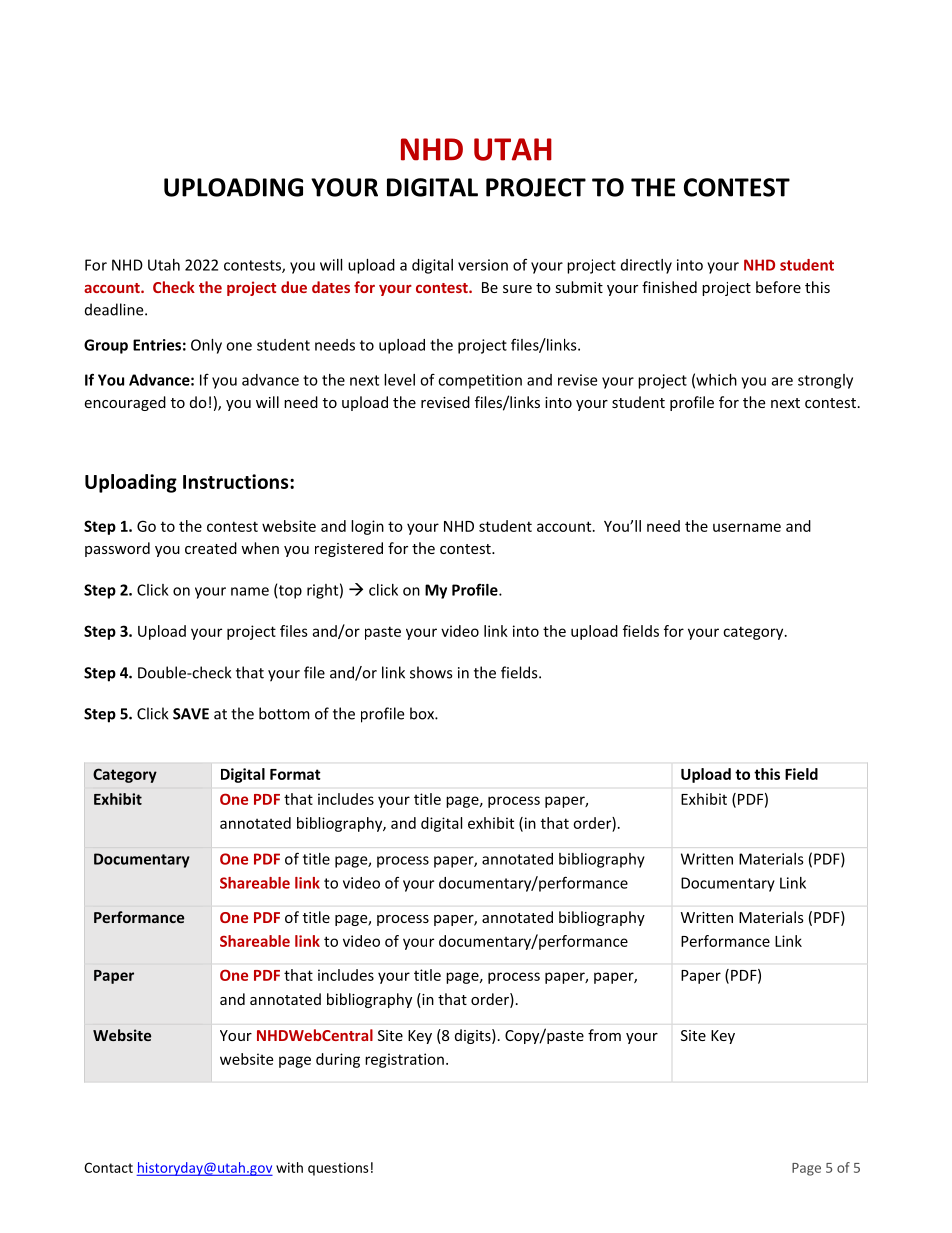  Describe the element at coordinates (778, 287) in the screenshot. I see `before` at that location.
